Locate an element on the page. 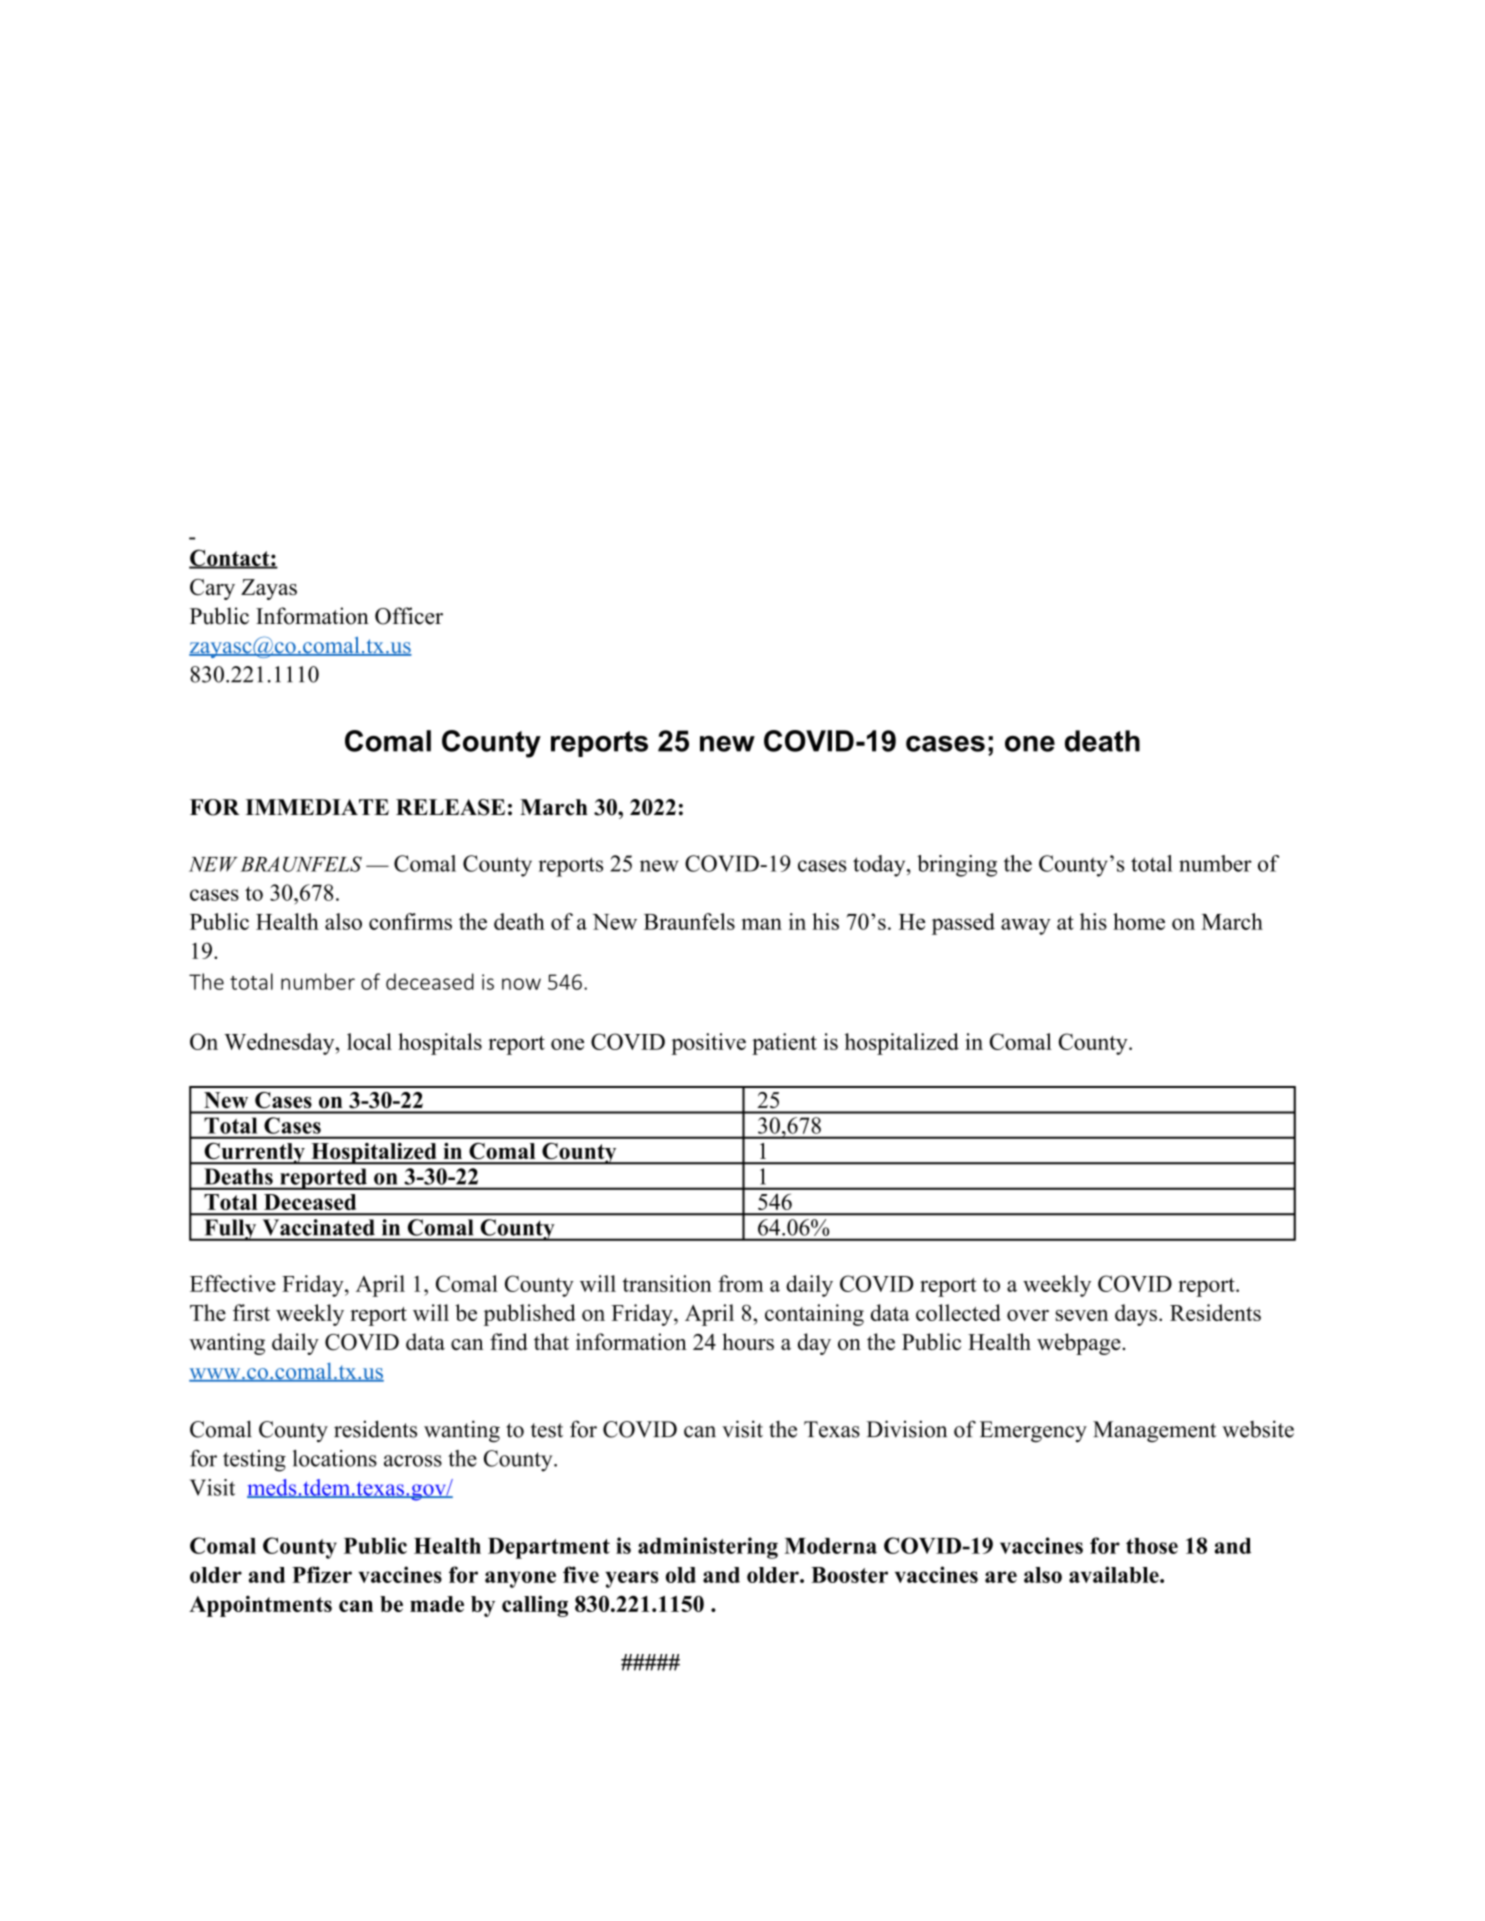  home is located at coordinates (1139, 921).
